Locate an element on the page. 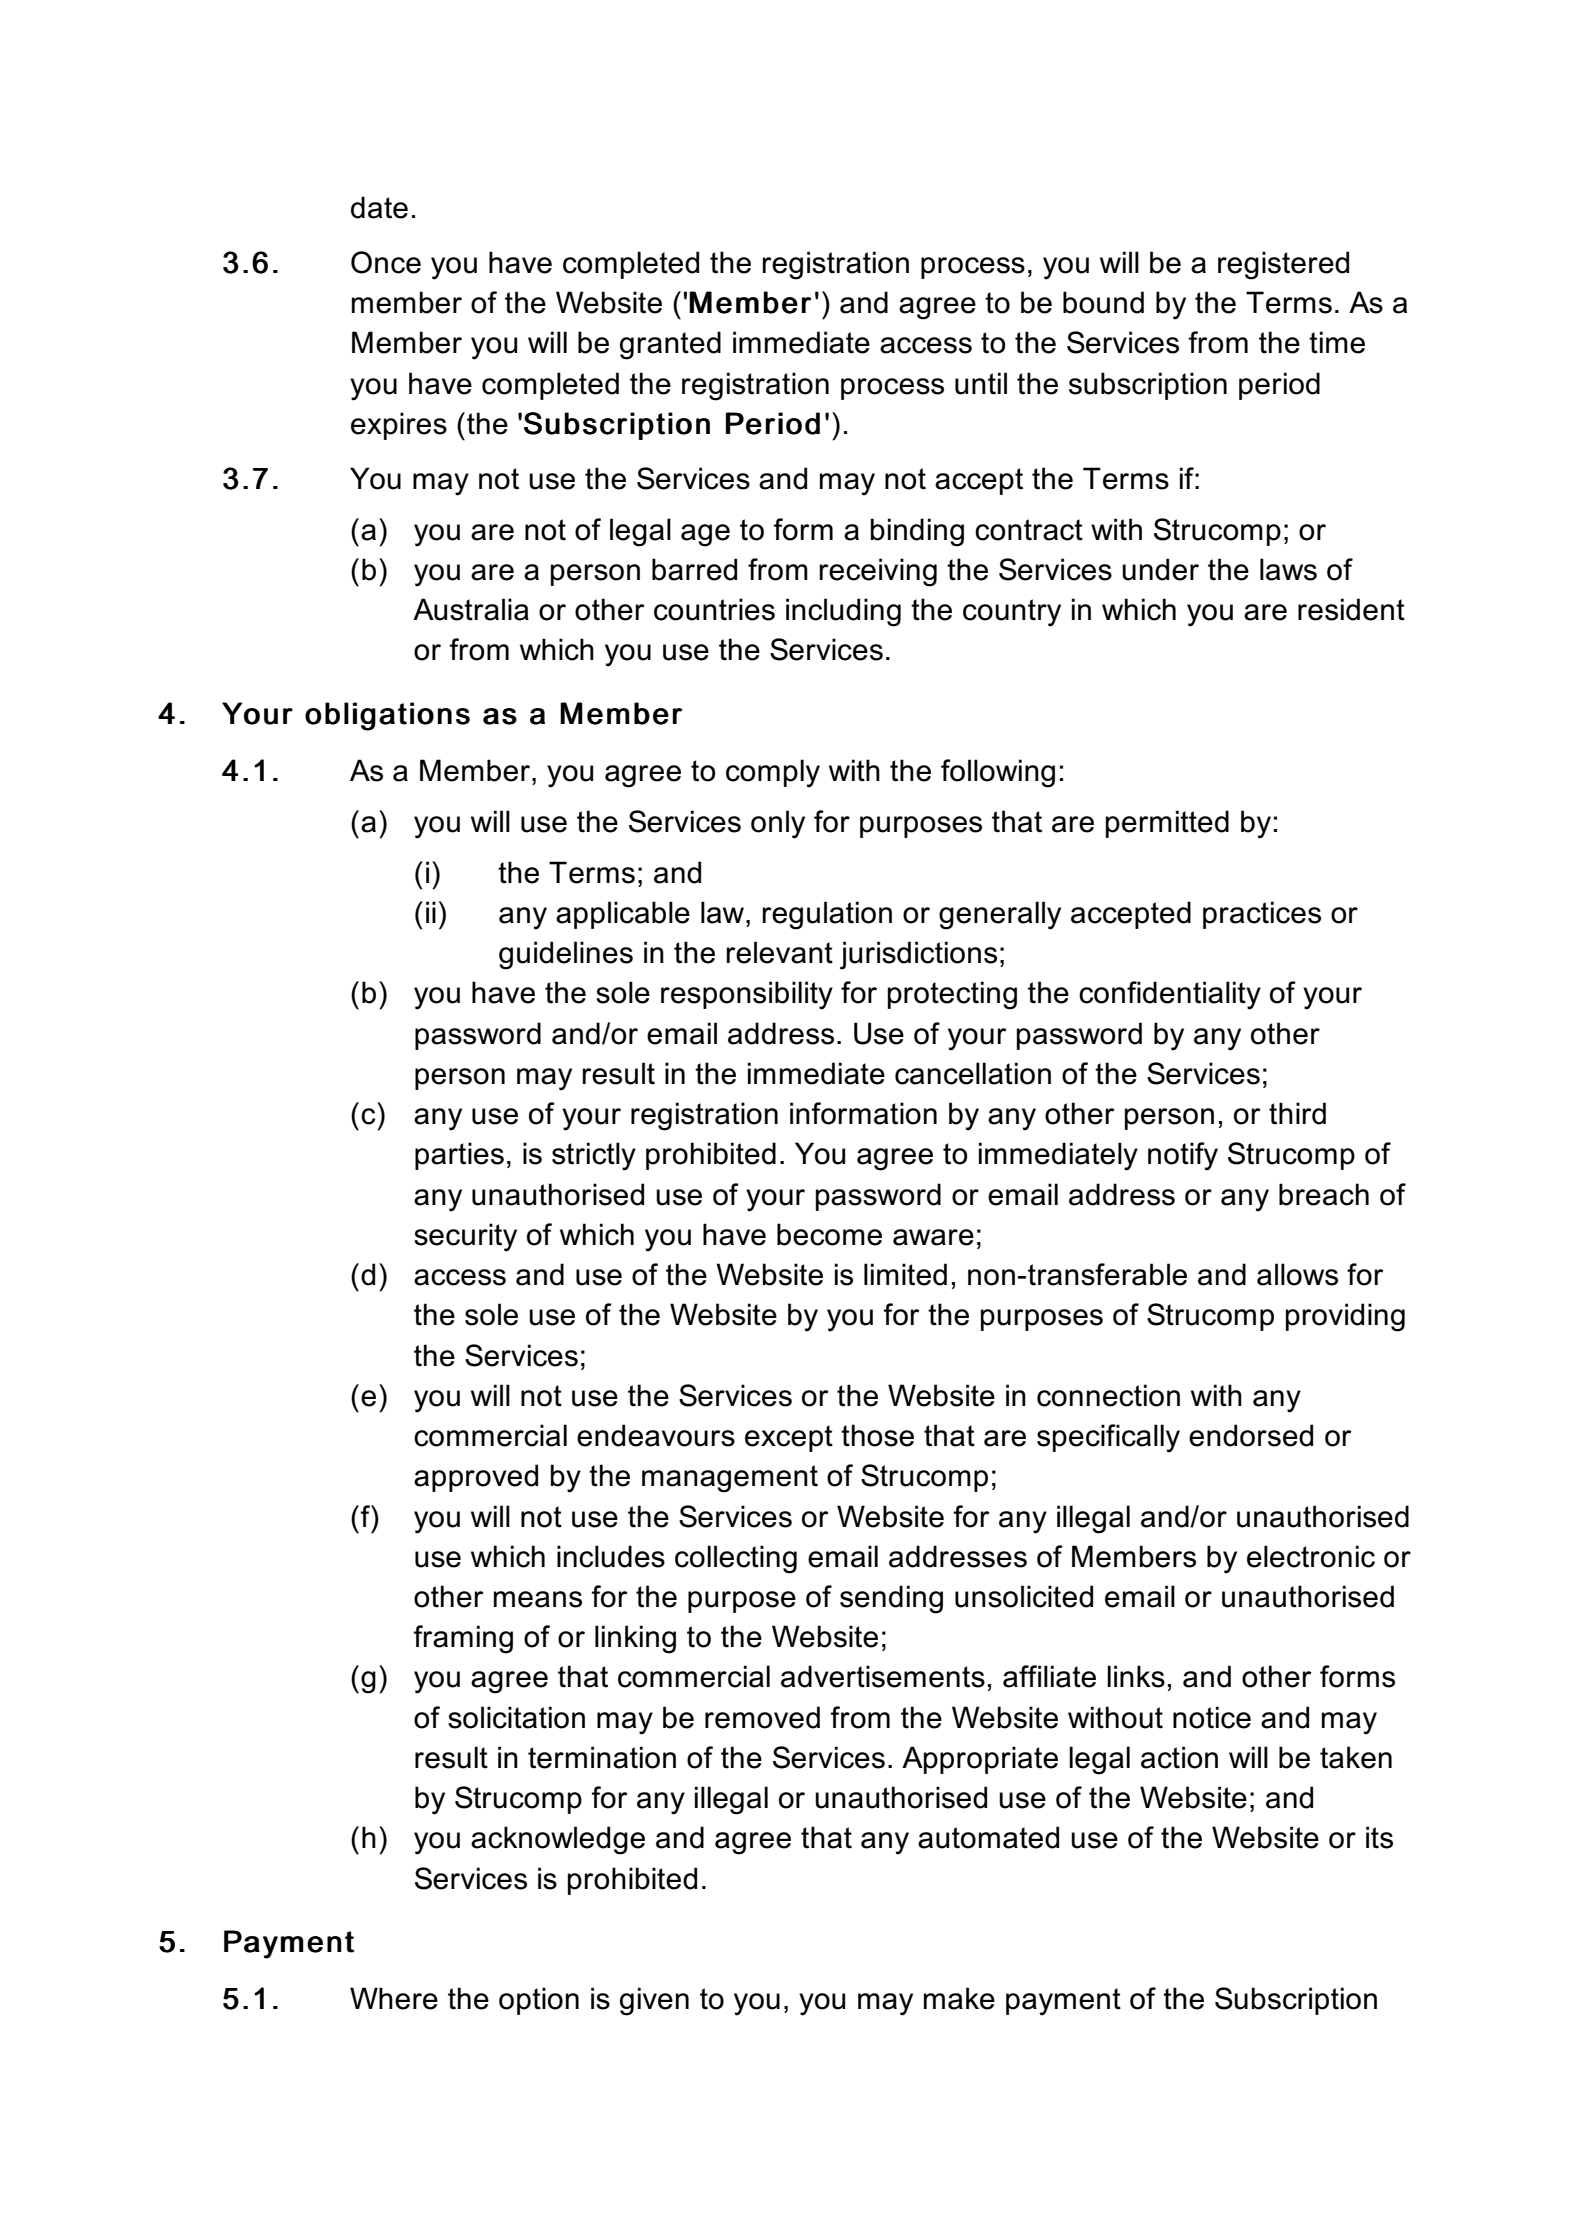  jurisdictions is located at coordinates (918, 955).
